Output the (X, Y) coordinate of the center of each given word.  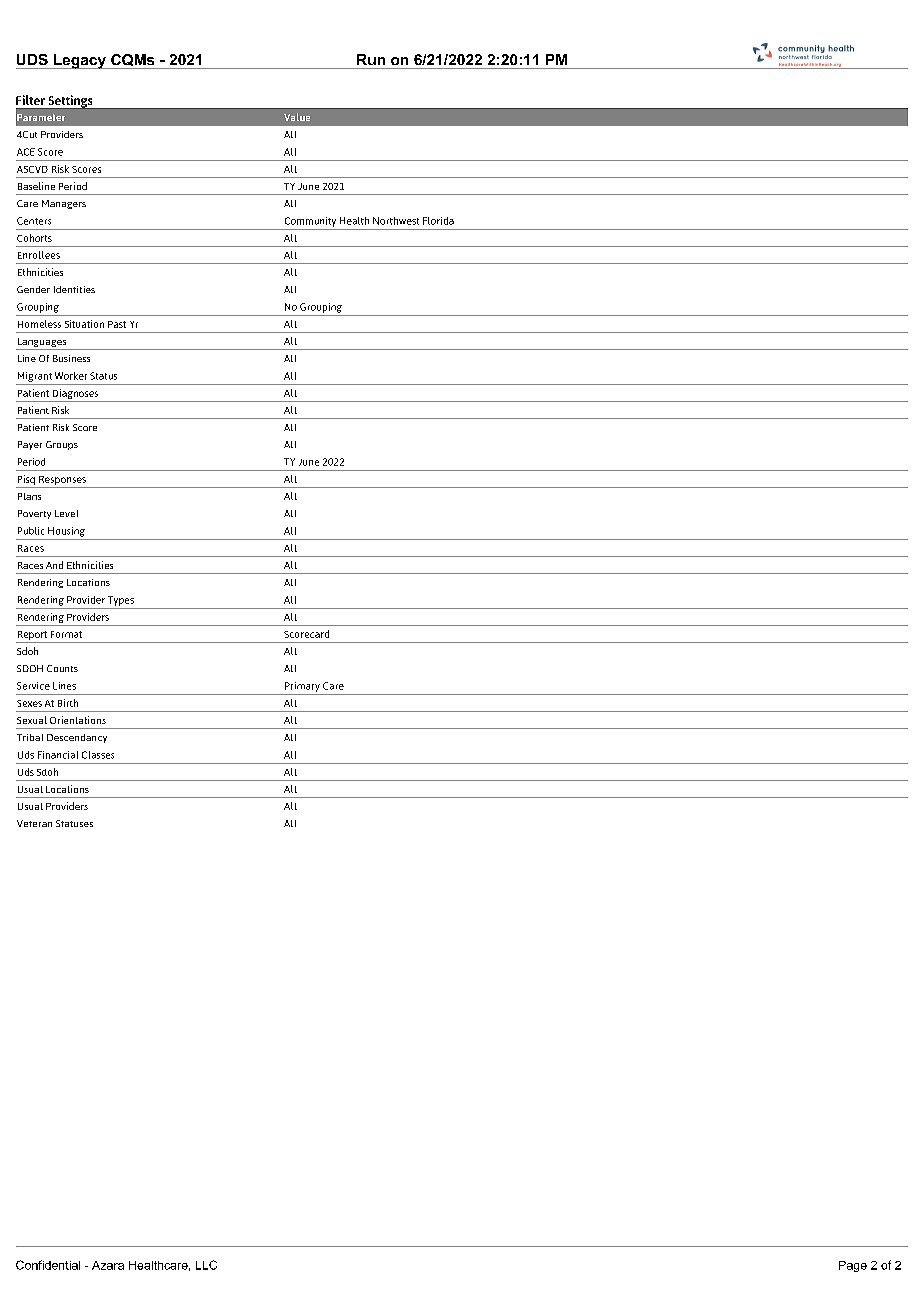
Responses (62, 480)
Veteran (34, 823)
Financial (58, 755)
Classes (98, 755)
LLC (206, 1265)
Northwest (396, 221)
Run (371, 59)
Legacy (79, 61)
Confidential (48, 1265)
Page (853, 1266)
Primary (302, 687)
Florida (438, 221)
